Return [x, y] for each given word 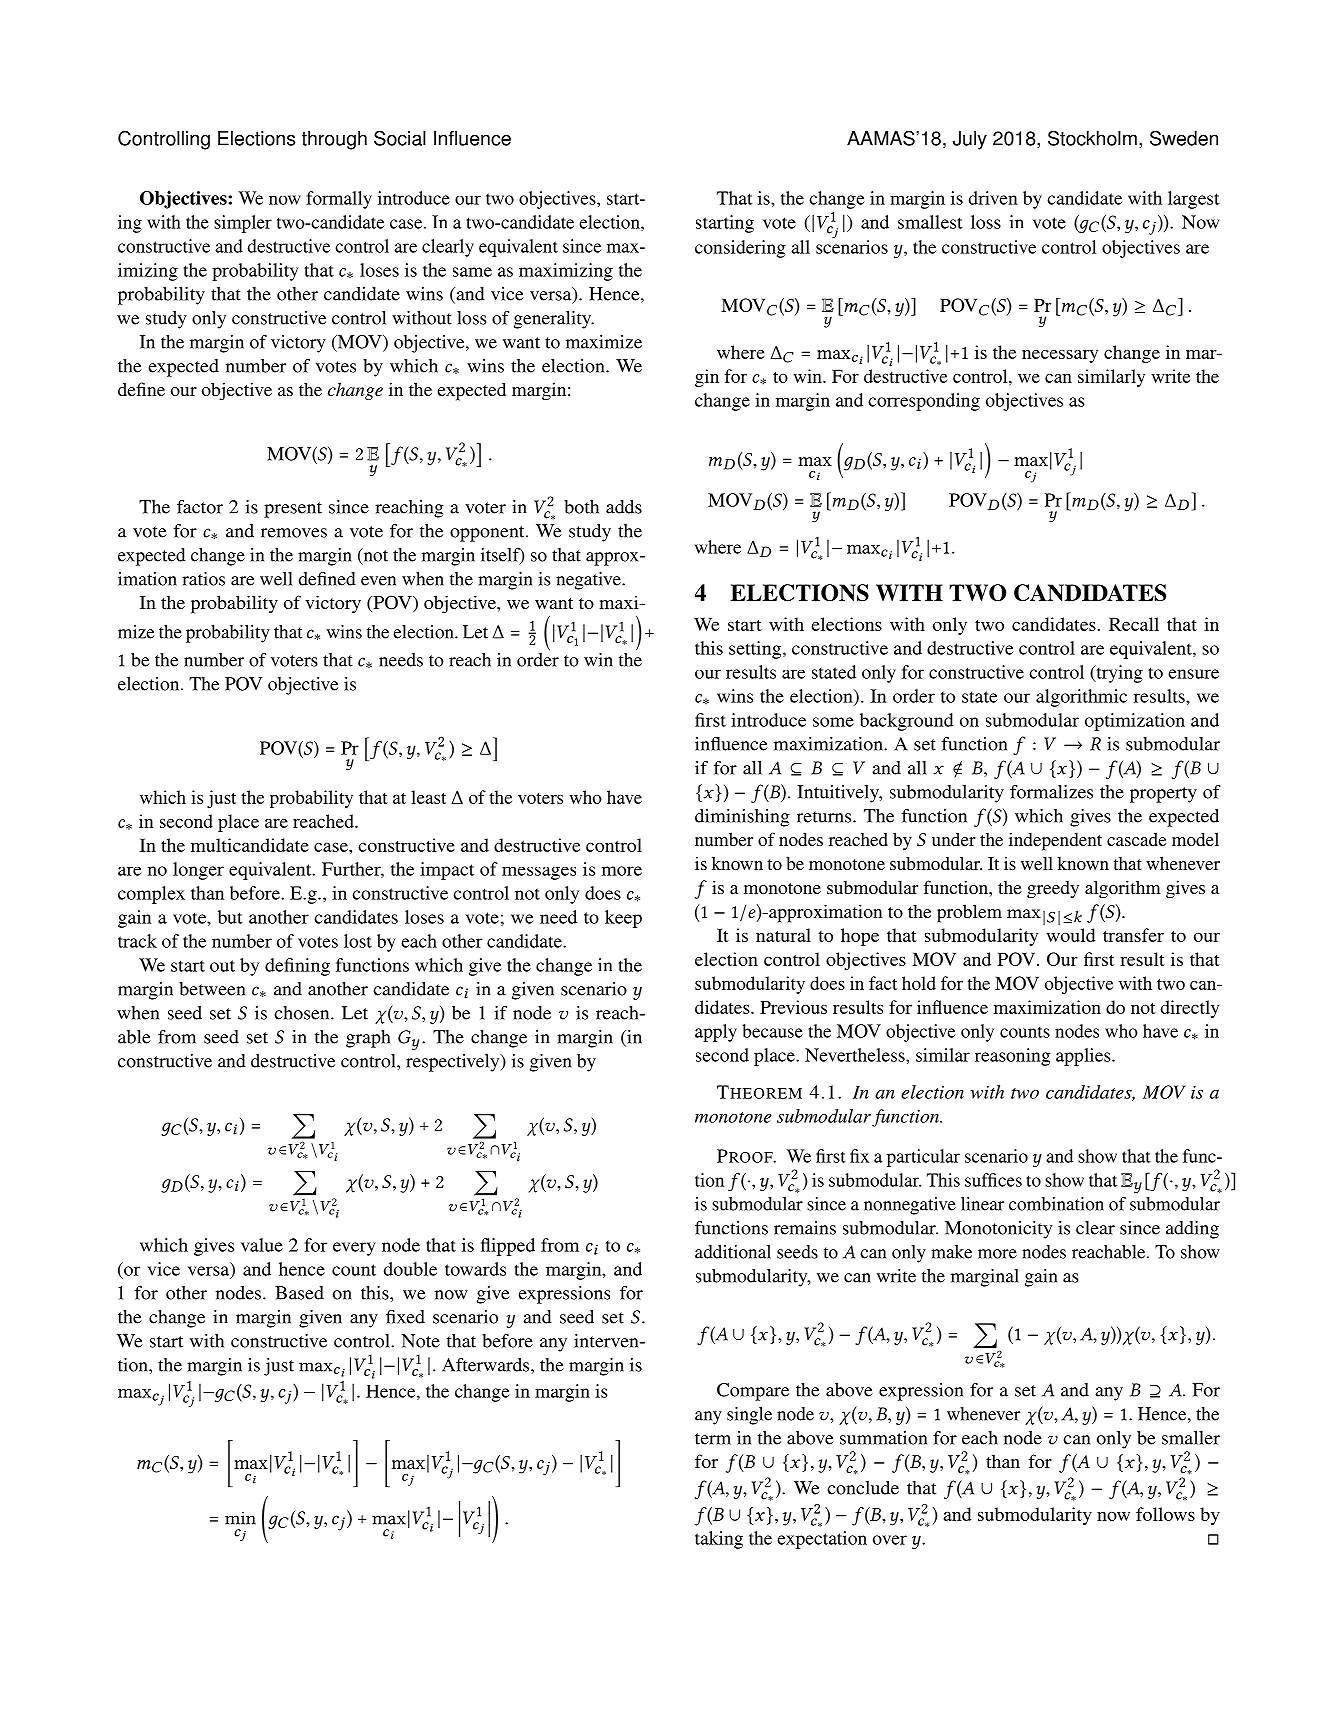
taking [719, 1540]
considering [740, 249]
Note [420, 1341]
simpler [243, 224]
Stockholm [1092, 138]
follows [1165, 1514]
